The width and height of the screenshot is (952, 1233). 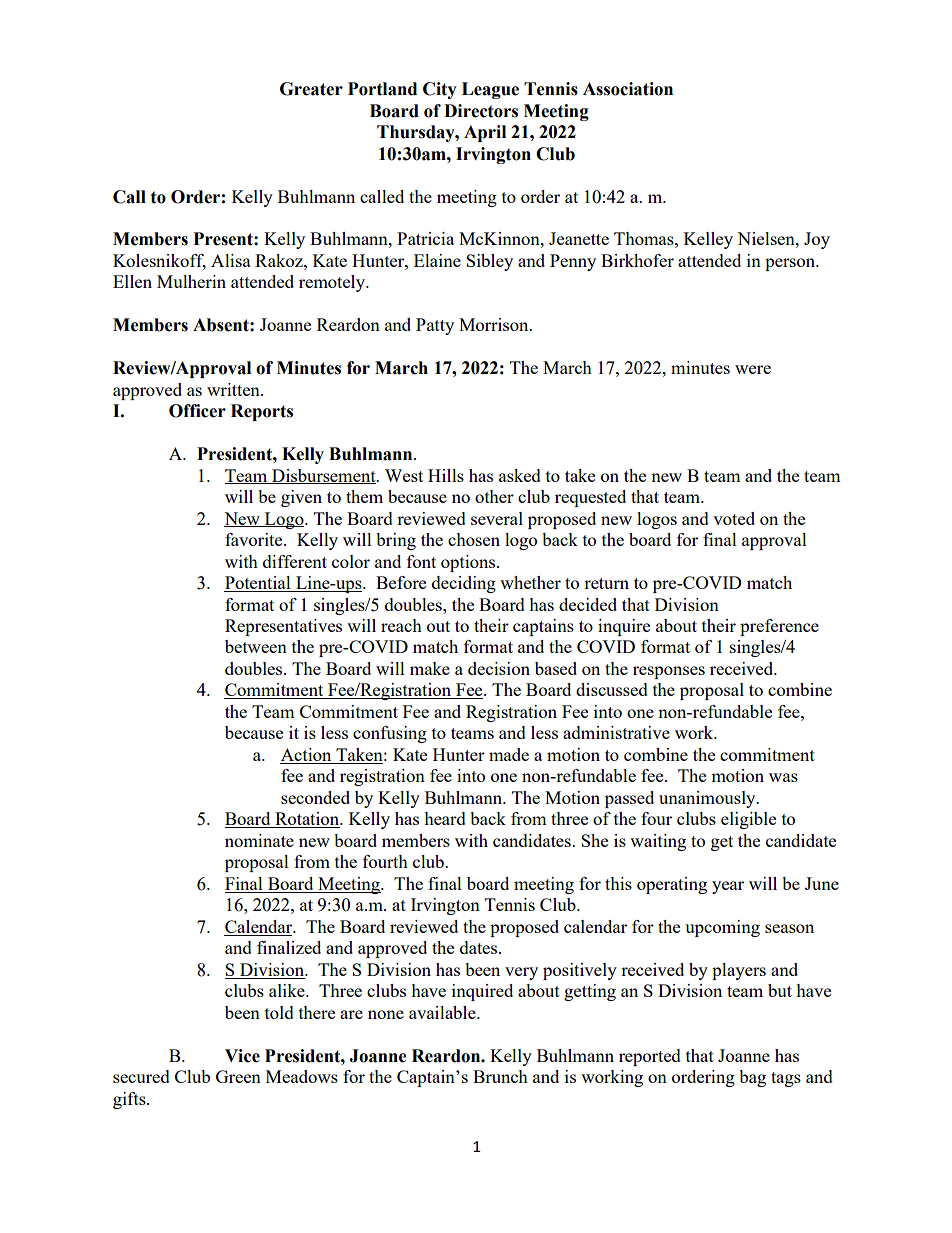 What do you see at coordinates (509, 754) in the screenshot?
I see `made` at bounding box center [509, 754].
